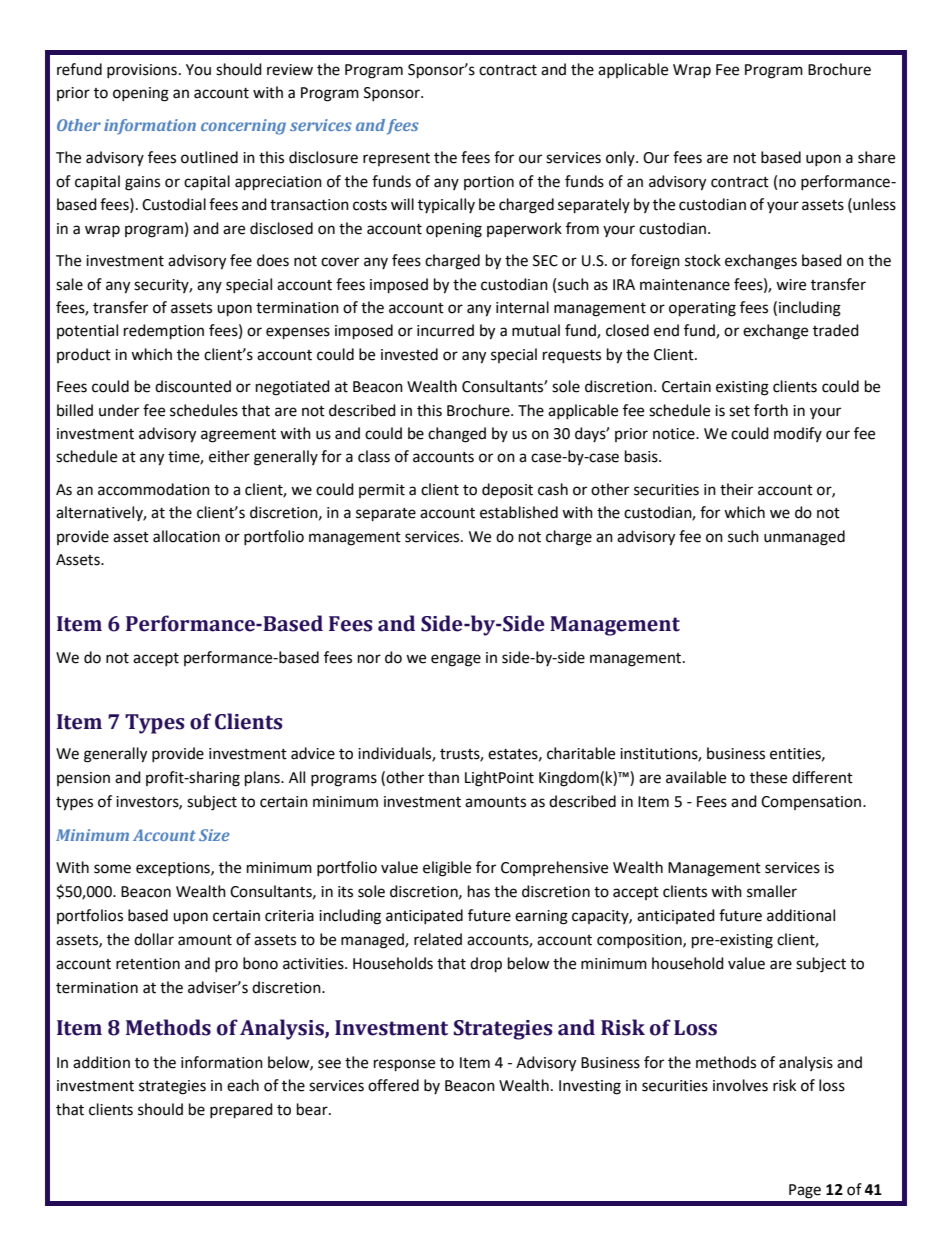  What do you see at coordinates (112, 869) in the document?
I see `some` at bounding box center [112, 869].
